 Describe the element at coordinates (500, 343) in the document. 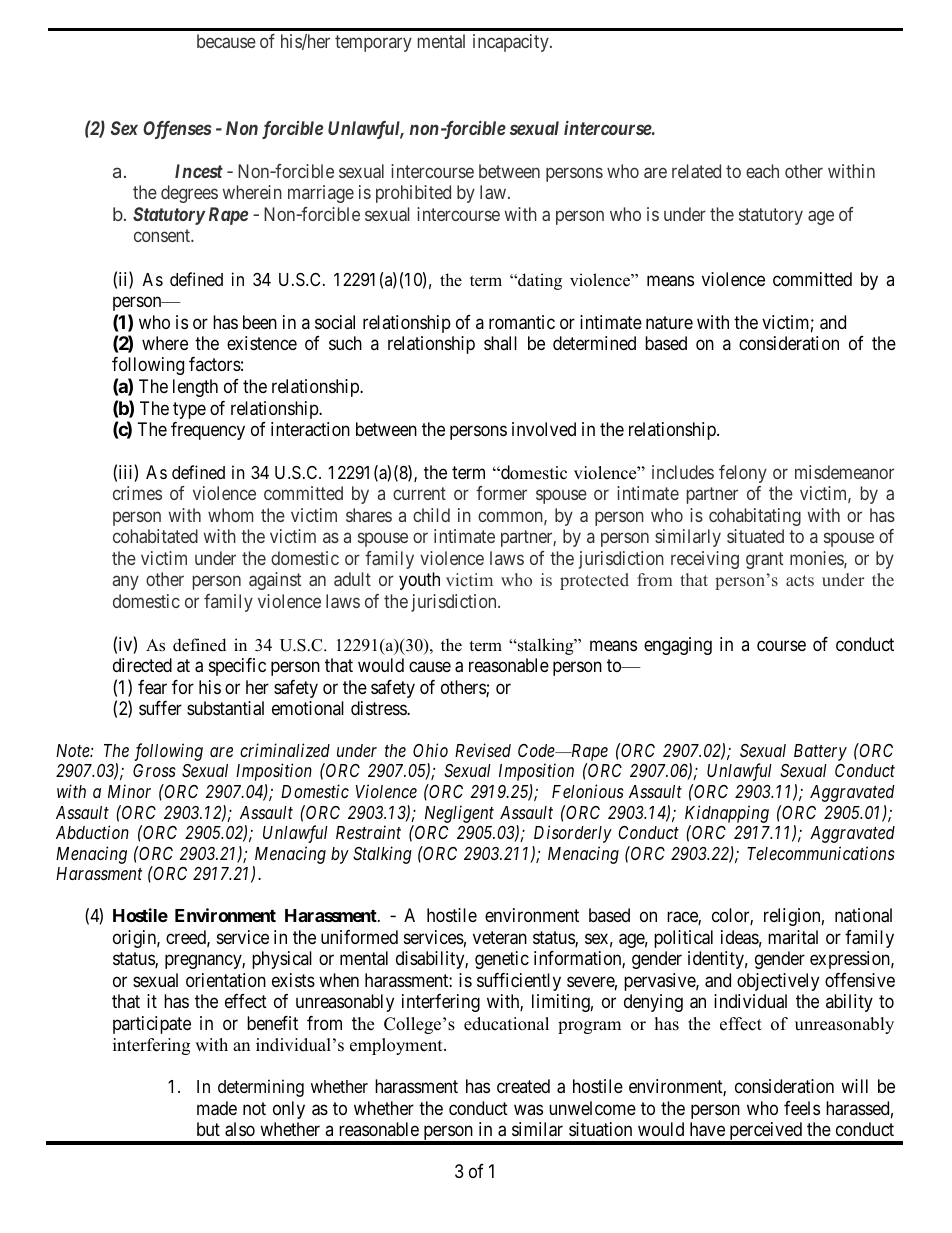

I see `shall` at that location.
